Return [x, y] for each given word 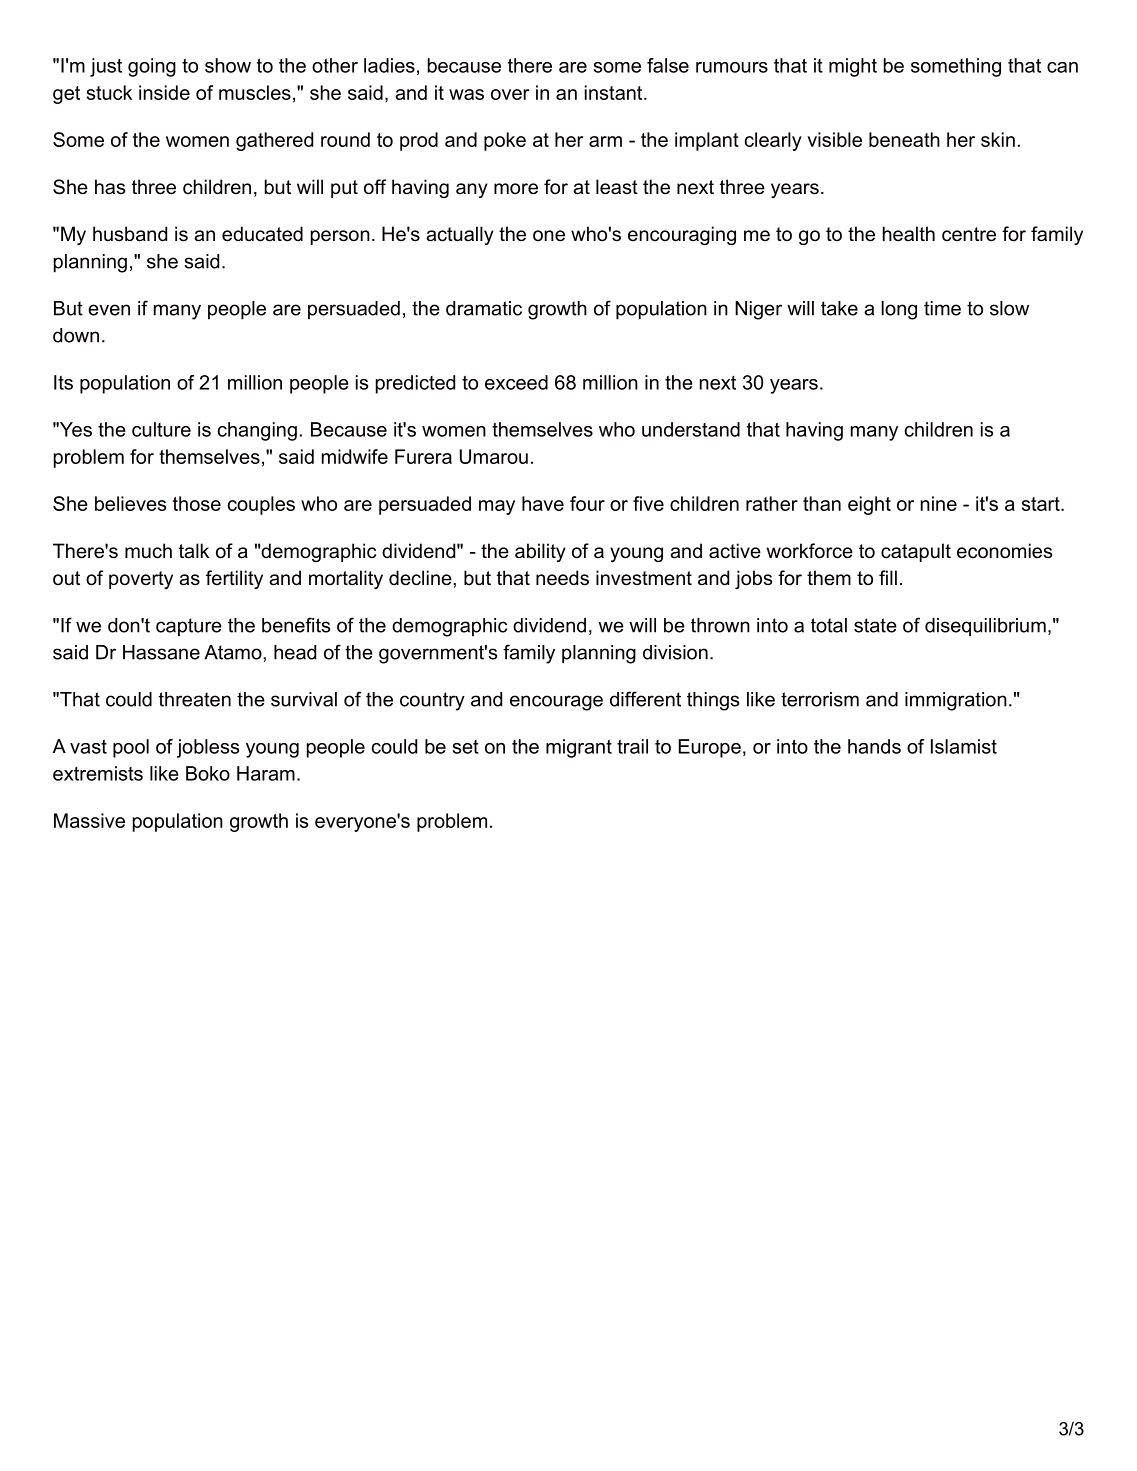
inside [164, 92]
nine [939, 503]
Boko [208, 773]
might [853, 67]
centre [969, 234]
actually [460, 235]
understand [691, 429]
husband [130, 234]
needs [562, 578]
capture [189, 627]
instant [615, 92]
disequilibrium [985, 627]
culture [161, 429]
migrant [579, 748]
